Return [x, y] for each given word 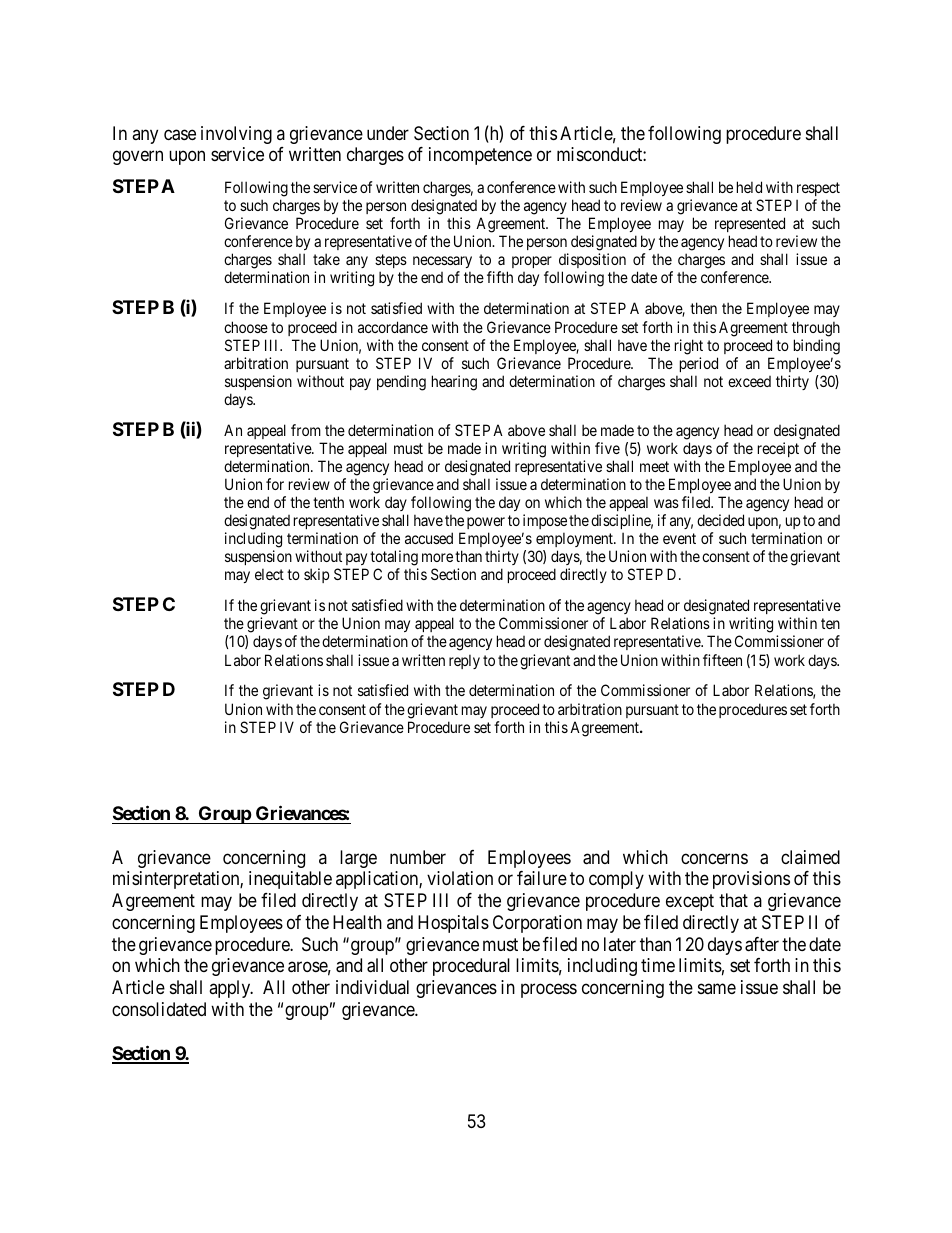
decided [720, 520]
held [749, 187]
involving [236, 135]
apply [231, 989]
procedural [471, 967]
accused [429, 538]
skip [316, 575]
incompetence [480, 156]
